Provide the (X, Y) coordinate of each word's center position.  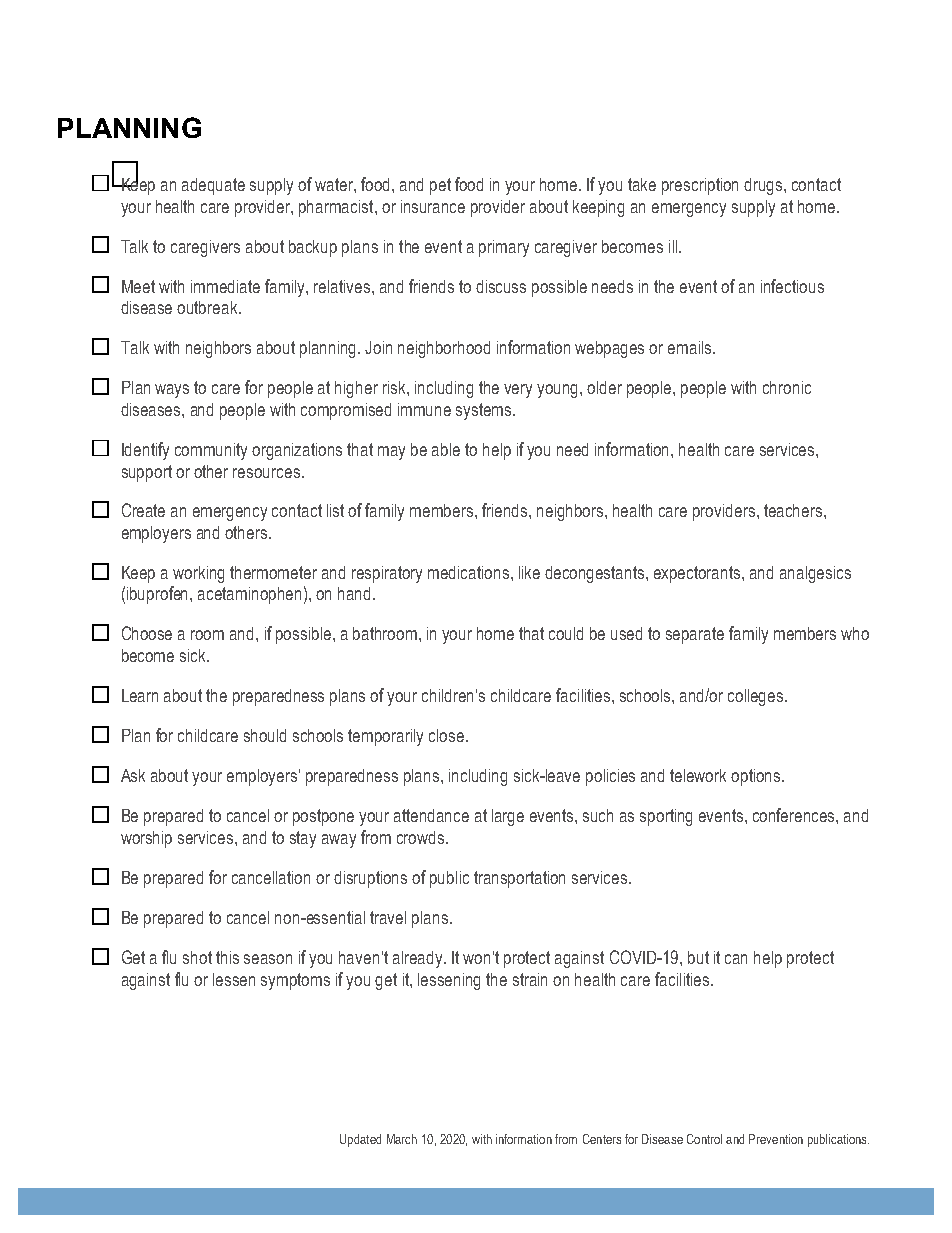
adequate (213, 186)
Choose (147, 633)
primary (504, 248)
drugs (764, 186)
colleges (757, 697)
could (566, 633)
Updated (360, 1140)
